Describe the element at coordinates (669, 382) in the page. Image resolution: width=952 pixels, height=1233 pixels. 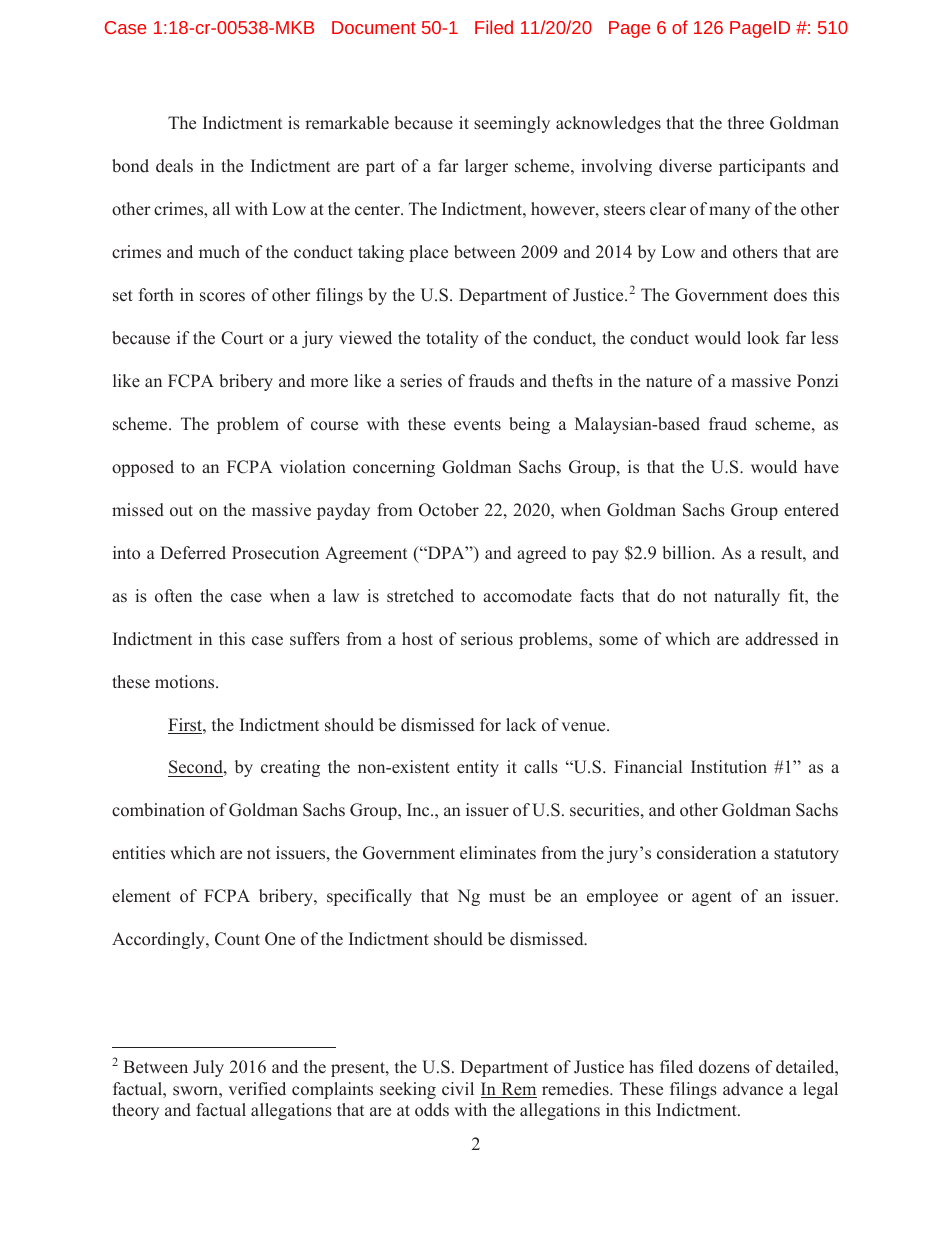
I see `nature` at that location.
